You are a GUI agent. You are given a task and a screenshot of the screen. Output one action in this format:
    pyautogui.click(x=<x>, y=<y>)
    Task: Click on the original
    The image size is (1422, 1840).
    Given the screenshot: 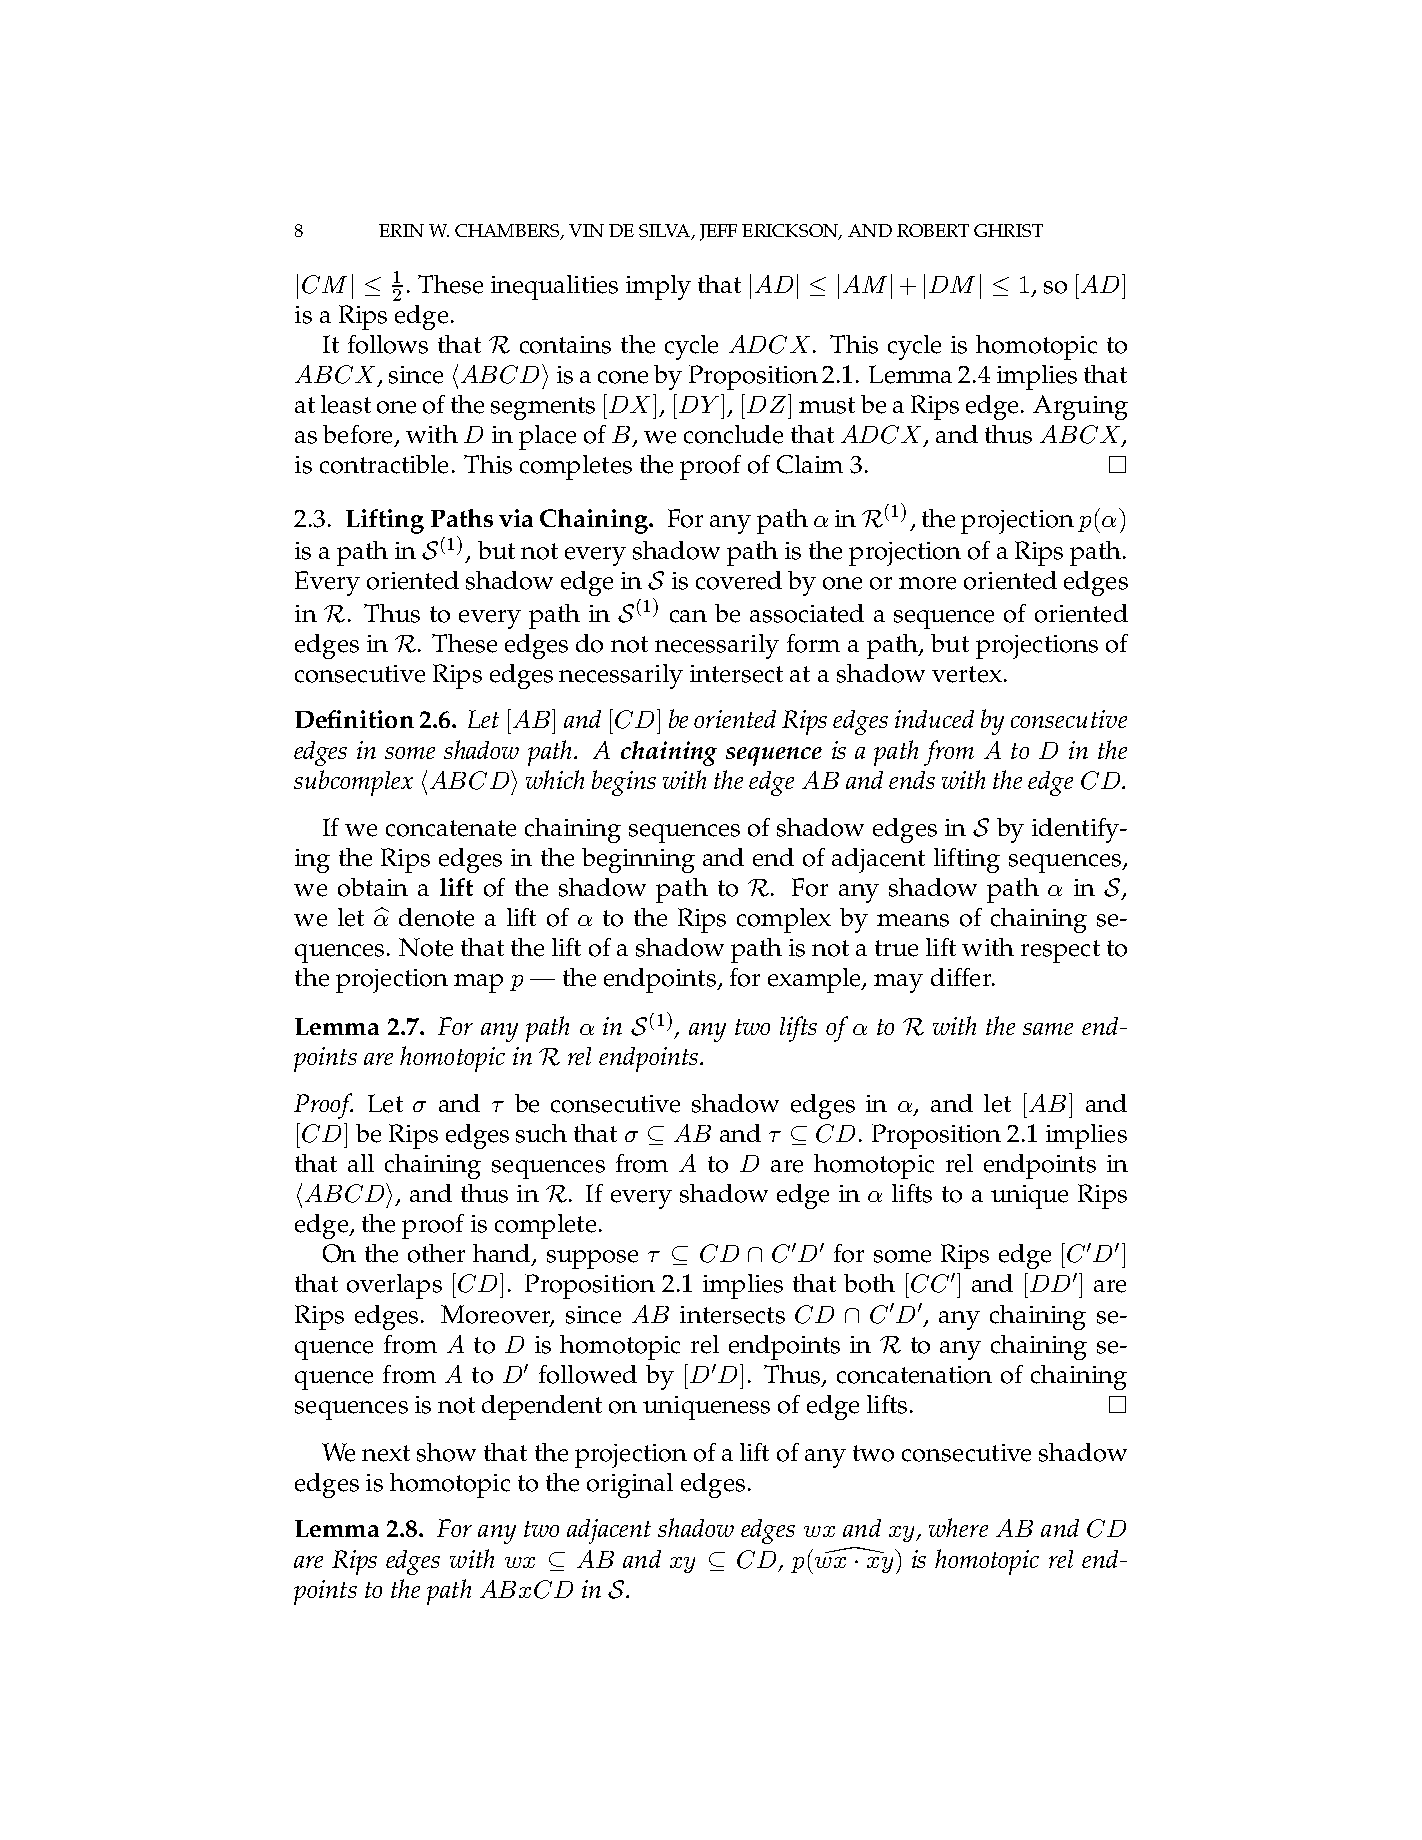 What is the action you would take?
    pyautogui.click(x=630, y=1485)
